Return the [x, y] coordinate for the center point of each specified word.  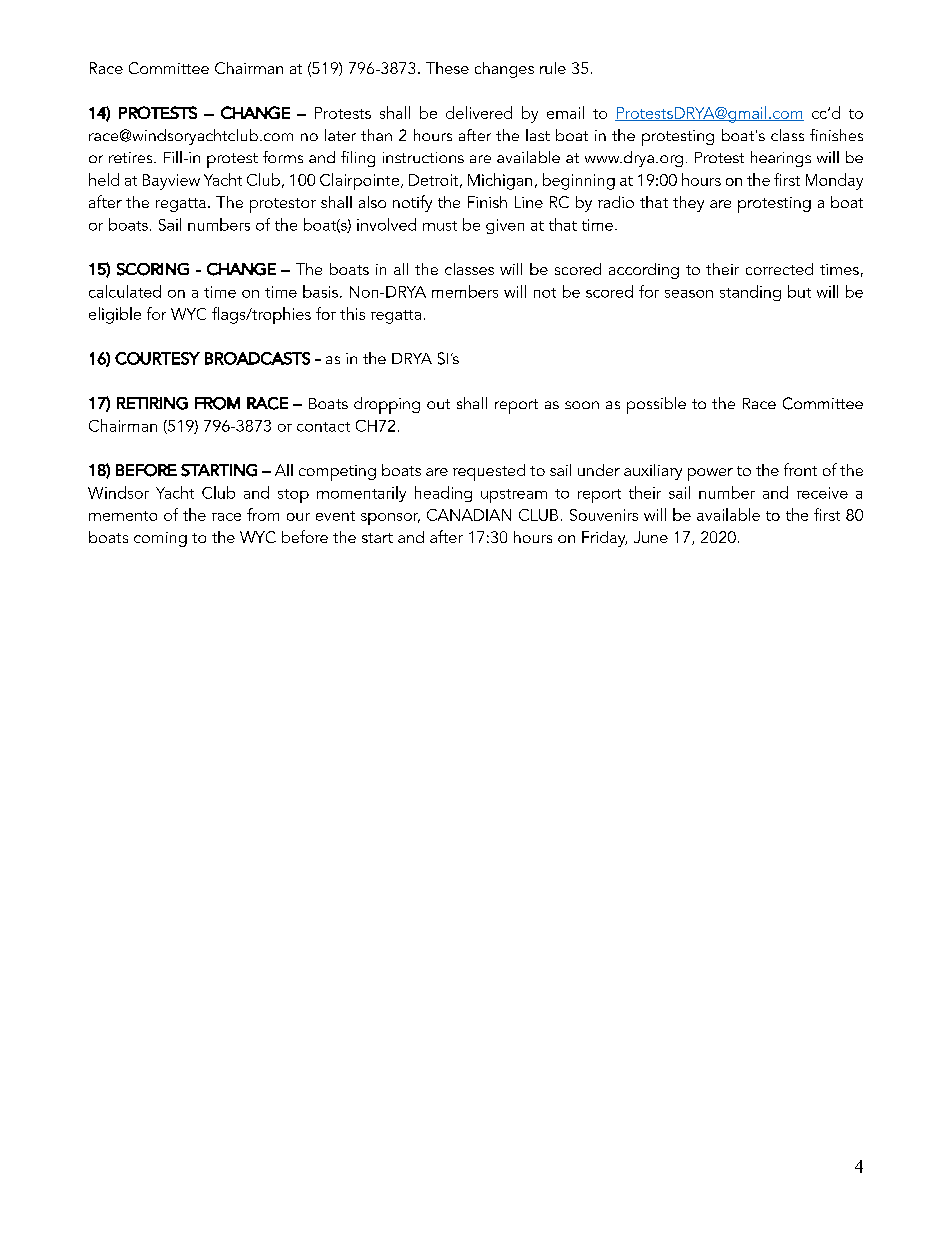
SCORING [153, 269]
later [340, 135]
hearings [781, 159]
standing [750, 293]
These [447, 68]
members [465, 291]
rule [553, 68]
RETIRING [152, 403]
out [438, 404]
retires [132, 157]
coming [160, 539]
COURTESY [157, 358]
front [800, 469]
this [352, 313]
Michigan [500, 181]
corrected [779, 269]
